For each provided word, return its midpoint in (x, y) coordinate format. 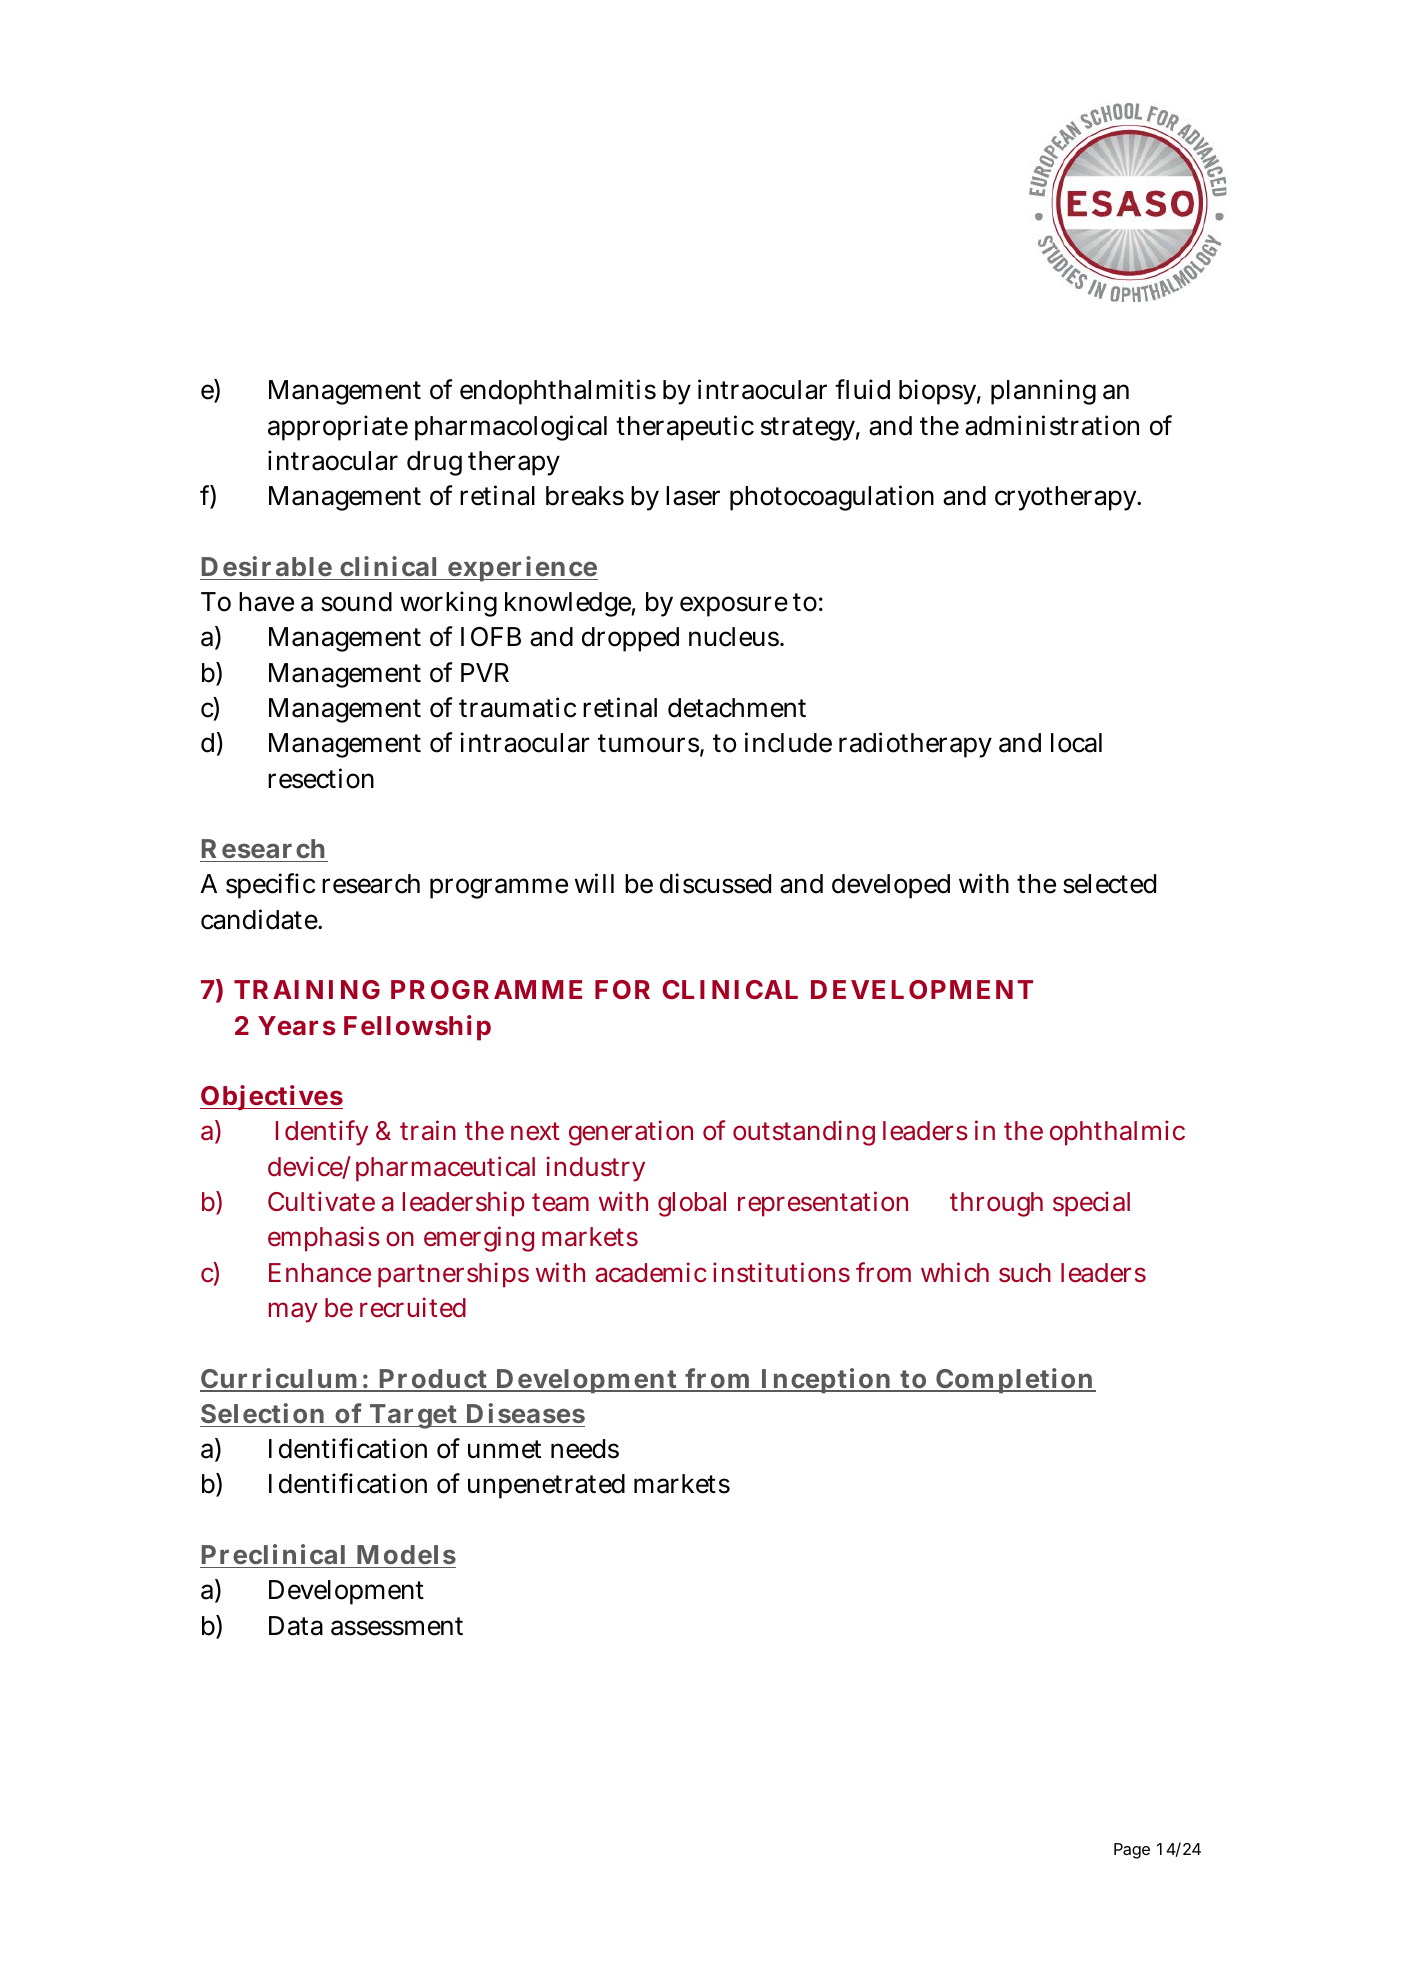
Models (406, 1554)
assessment (397, 1626)
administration (1052, 425)
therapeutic (685, 428)
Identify (322, 1133)
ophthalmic (1117, 1133)
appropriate (338, 428)
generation (631, 1133)
